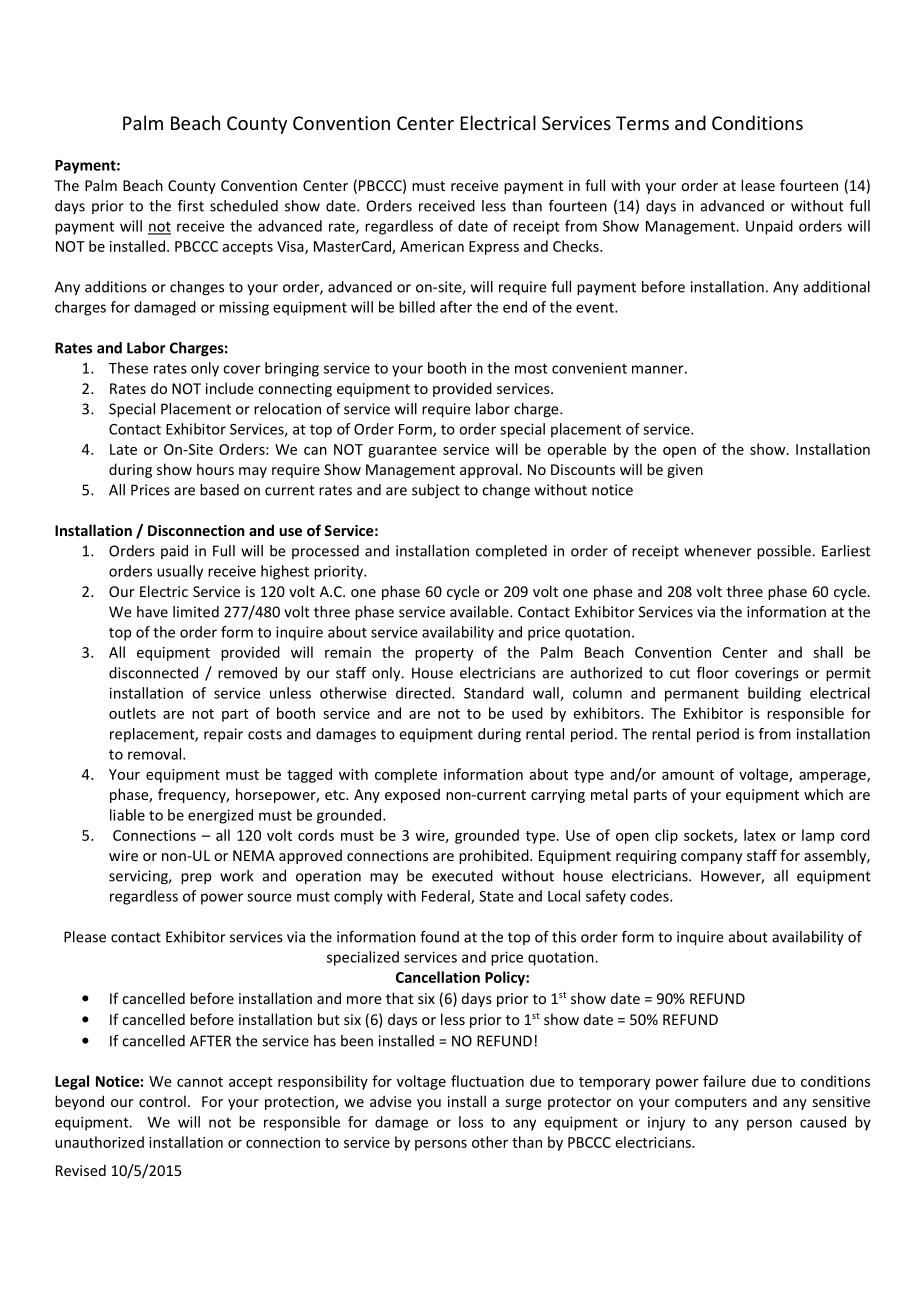  Describe the element at coordinates (153, 673) in the screenshot. I see `disconnected` at that location.
